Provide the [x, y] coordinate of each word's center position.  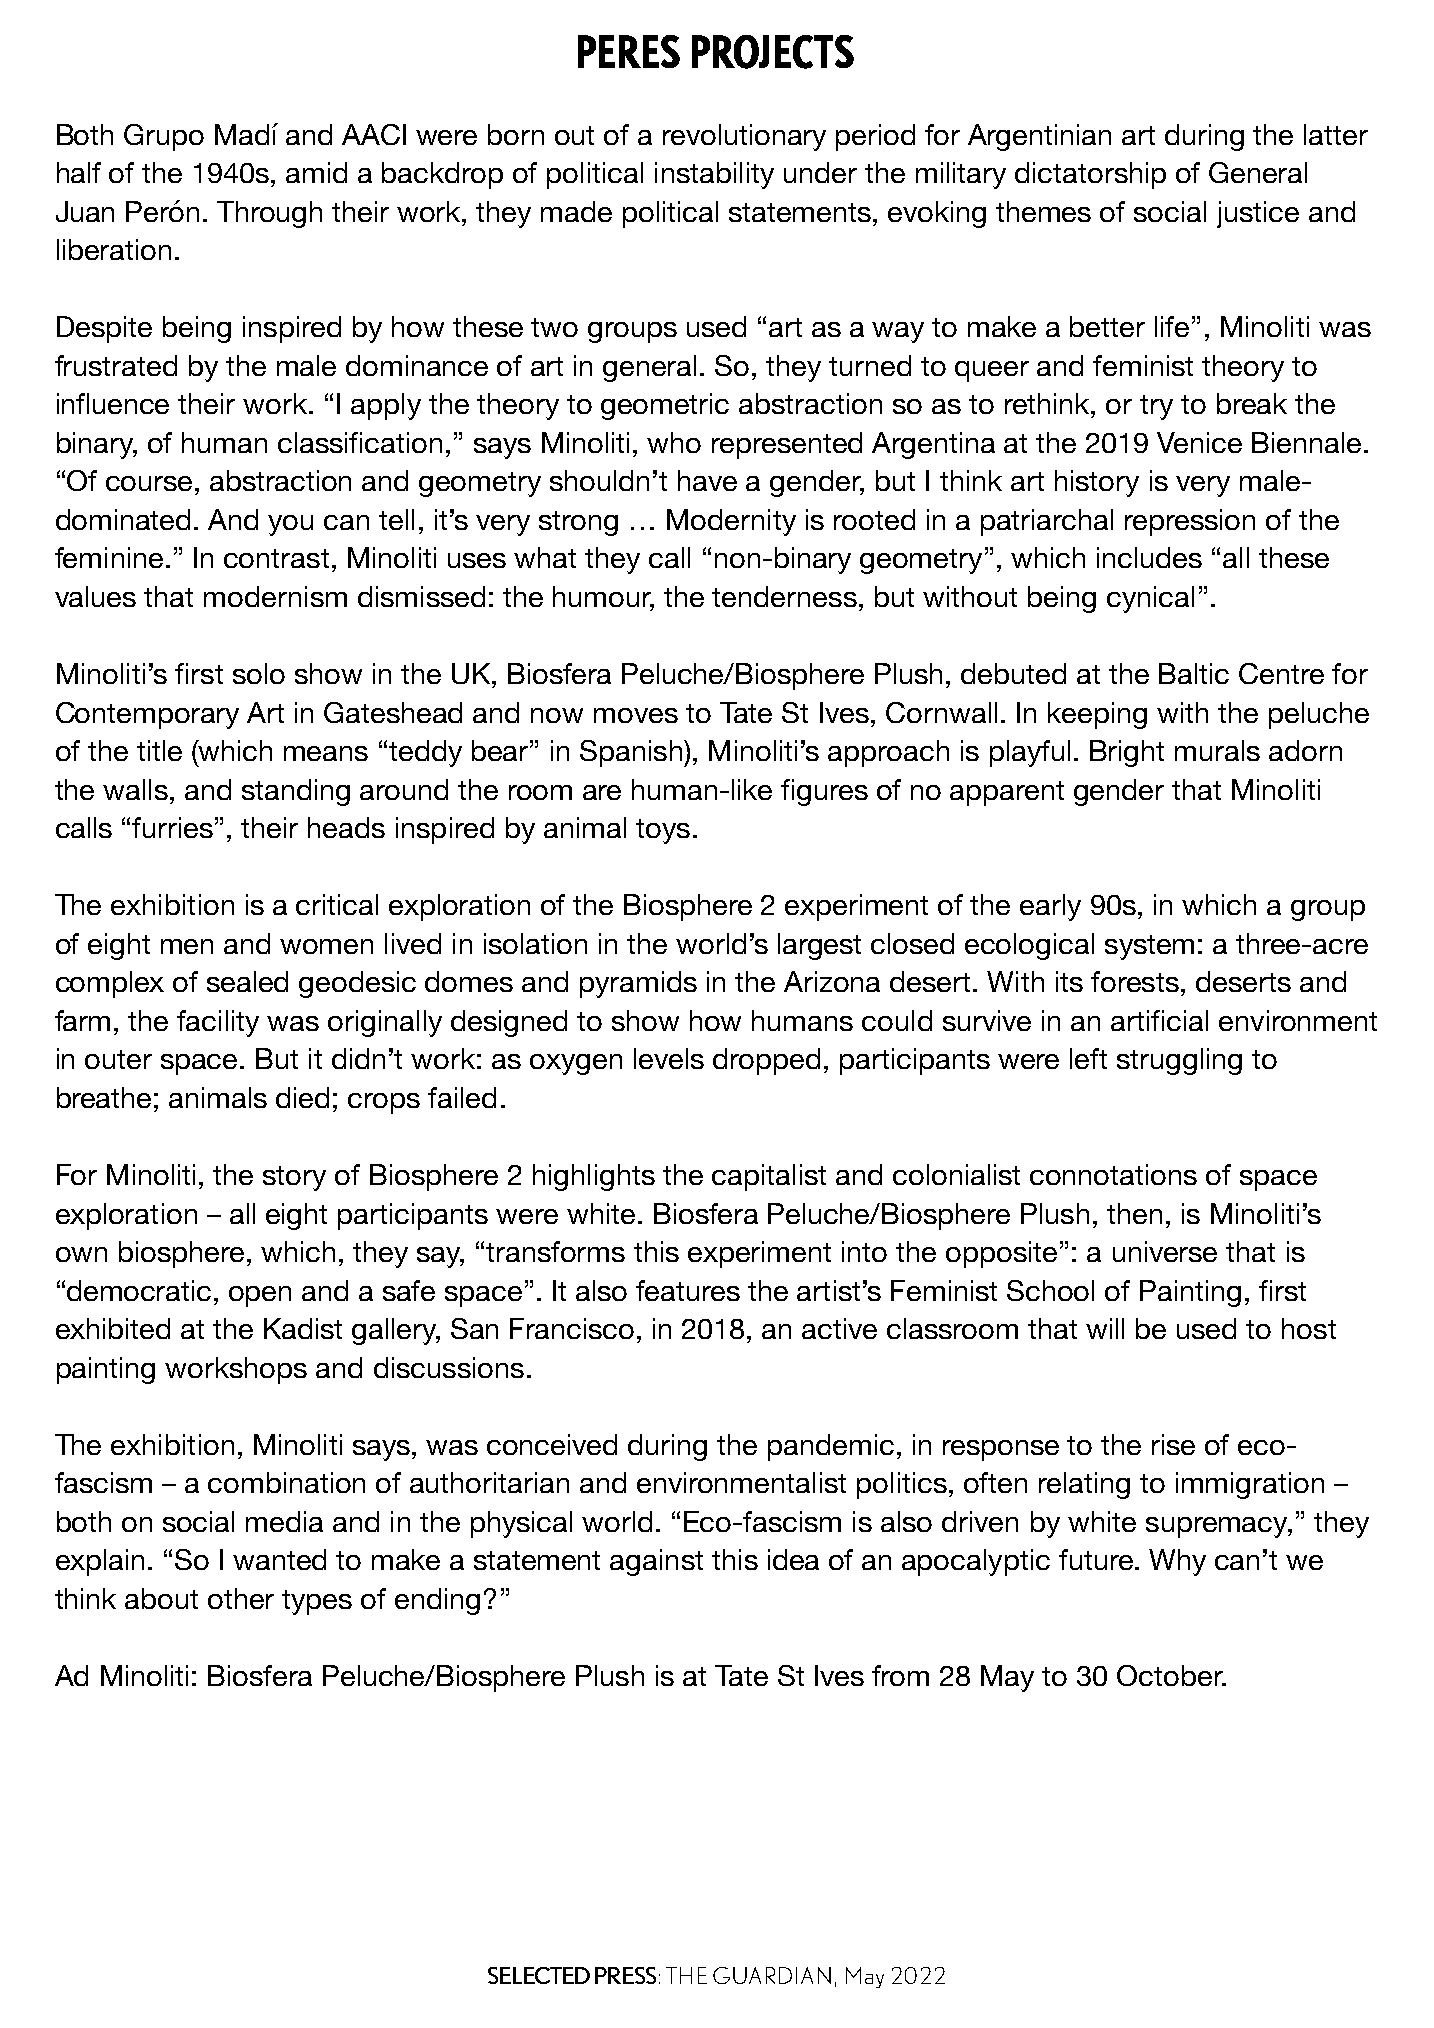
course [149, 483]
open [260, 1296]
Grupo [164, 137]
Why [1177, 1562]
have [707, 480]
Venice [1199, 442]
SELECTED [539, 1975]
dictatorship [1090, 175]
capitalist [769, 1177]
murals [1217, 750]
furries [172, 827]
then [1134, 1213]
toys [663, 831]
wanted [279, 1559]
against [656, 1562]
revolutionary [744, 137]
